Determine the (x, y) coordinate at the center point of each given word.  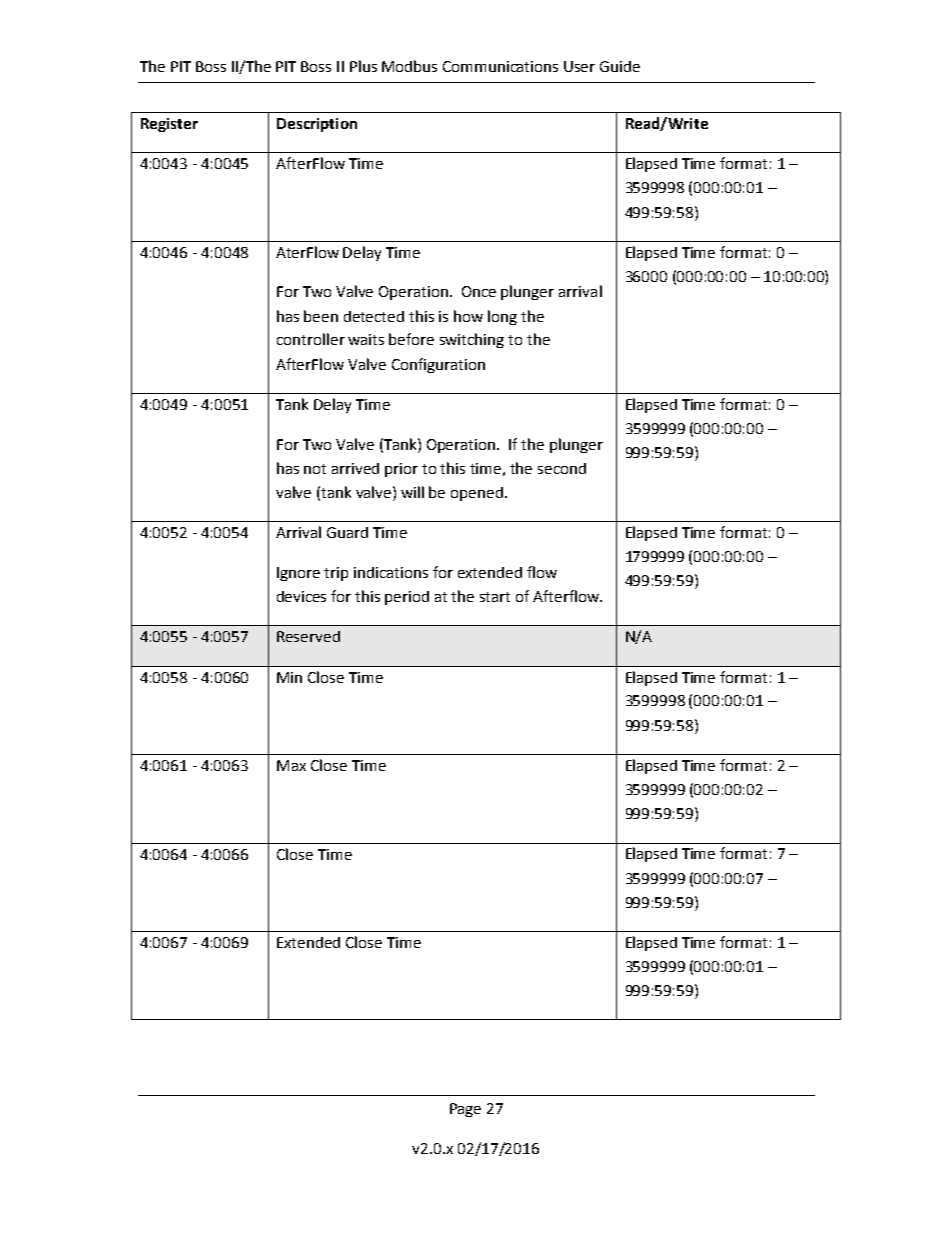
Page (465, 1110)
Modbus (409, 66)
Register (169, 125)
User (579, 66)
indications (391, 572)
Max (291, 765)
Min (289, 677)
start (495, 597)
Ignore (298, 574)
